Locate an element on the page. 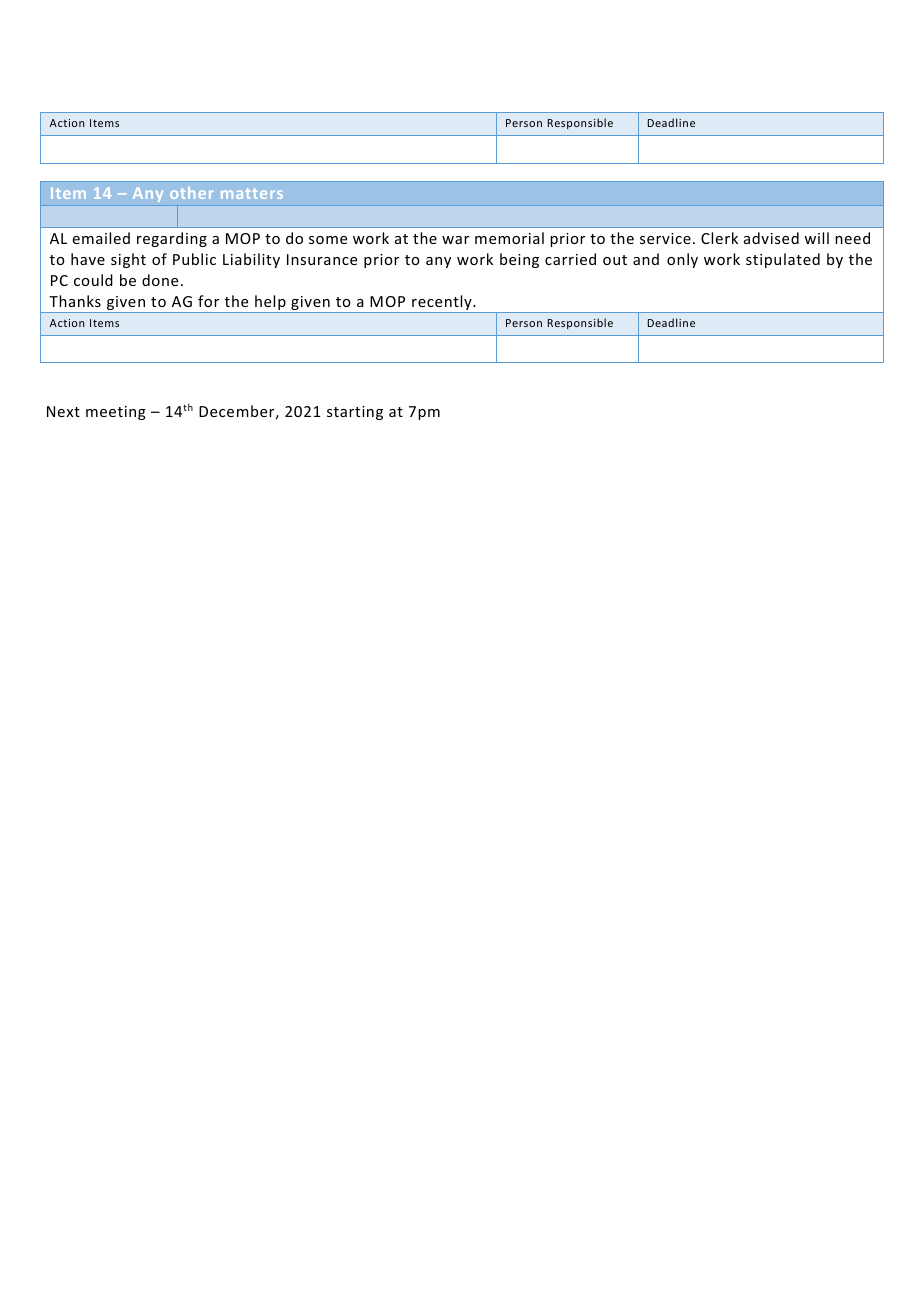  only is located at coordinates (682, 260).
